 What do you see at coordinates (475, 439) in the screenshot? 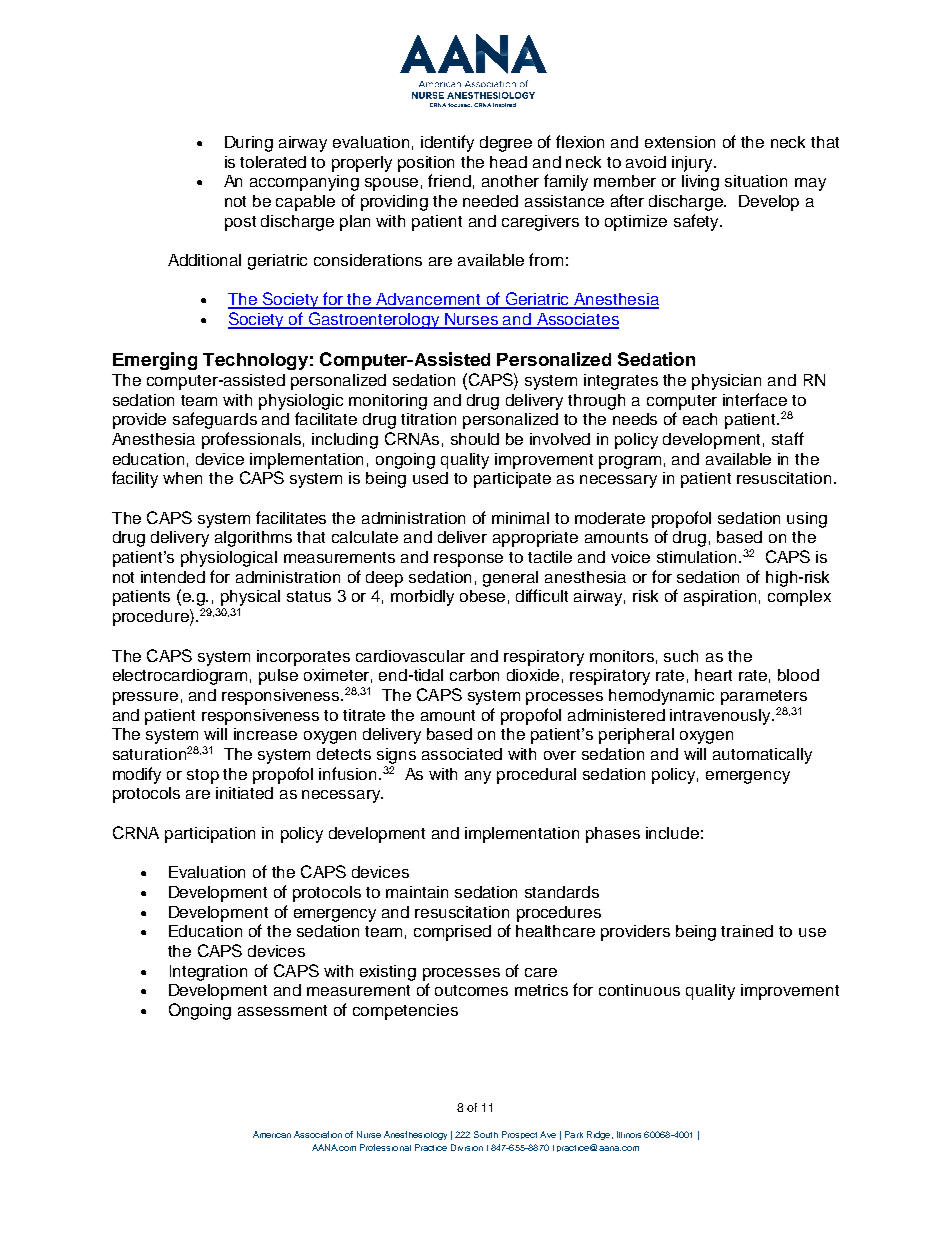
I see `should` at bounding box center [475, 439].
